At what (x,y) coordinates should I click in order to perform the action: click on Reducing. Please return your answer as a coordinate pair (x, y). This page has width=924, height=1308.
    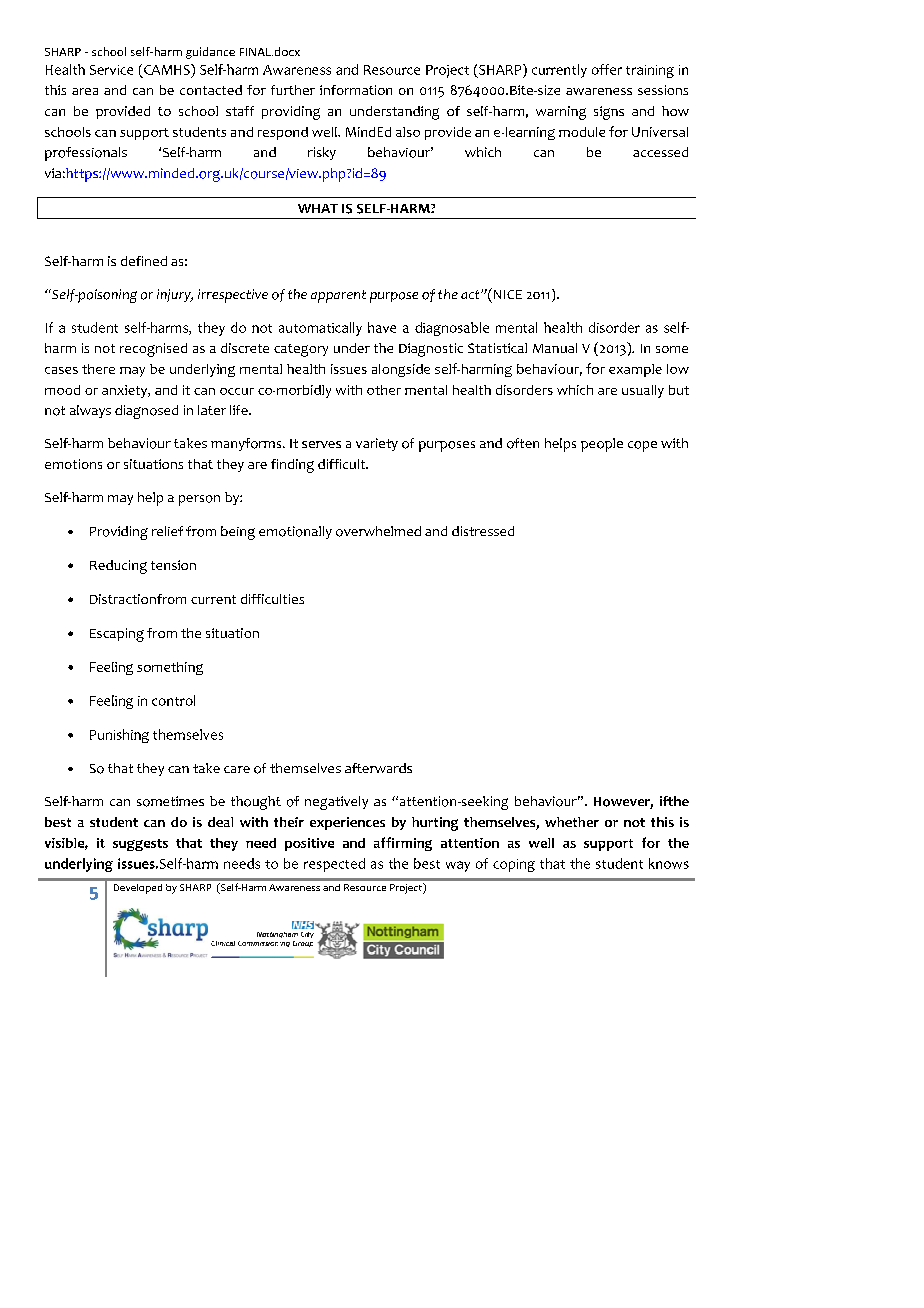
    Looking at the image, I should click on (118, 567).
